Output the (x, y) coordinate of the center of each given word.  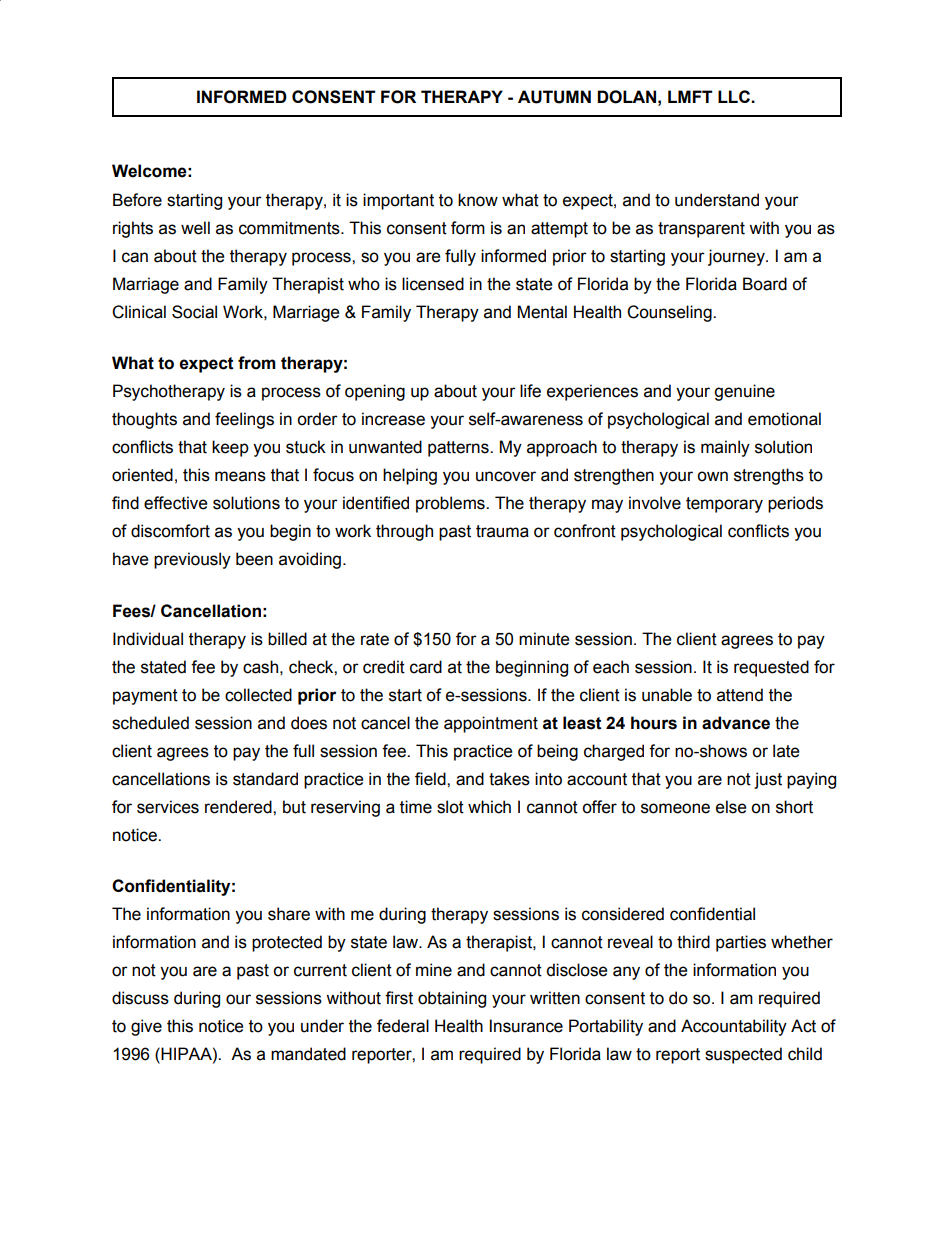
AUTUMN (554, 97)
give (146, 1027)
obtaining (452, 999)
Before (137, 200)
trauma (502, 531)
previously (192, 560)
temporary (724, 505)
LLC (735, 96)
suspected (743, 1055)
